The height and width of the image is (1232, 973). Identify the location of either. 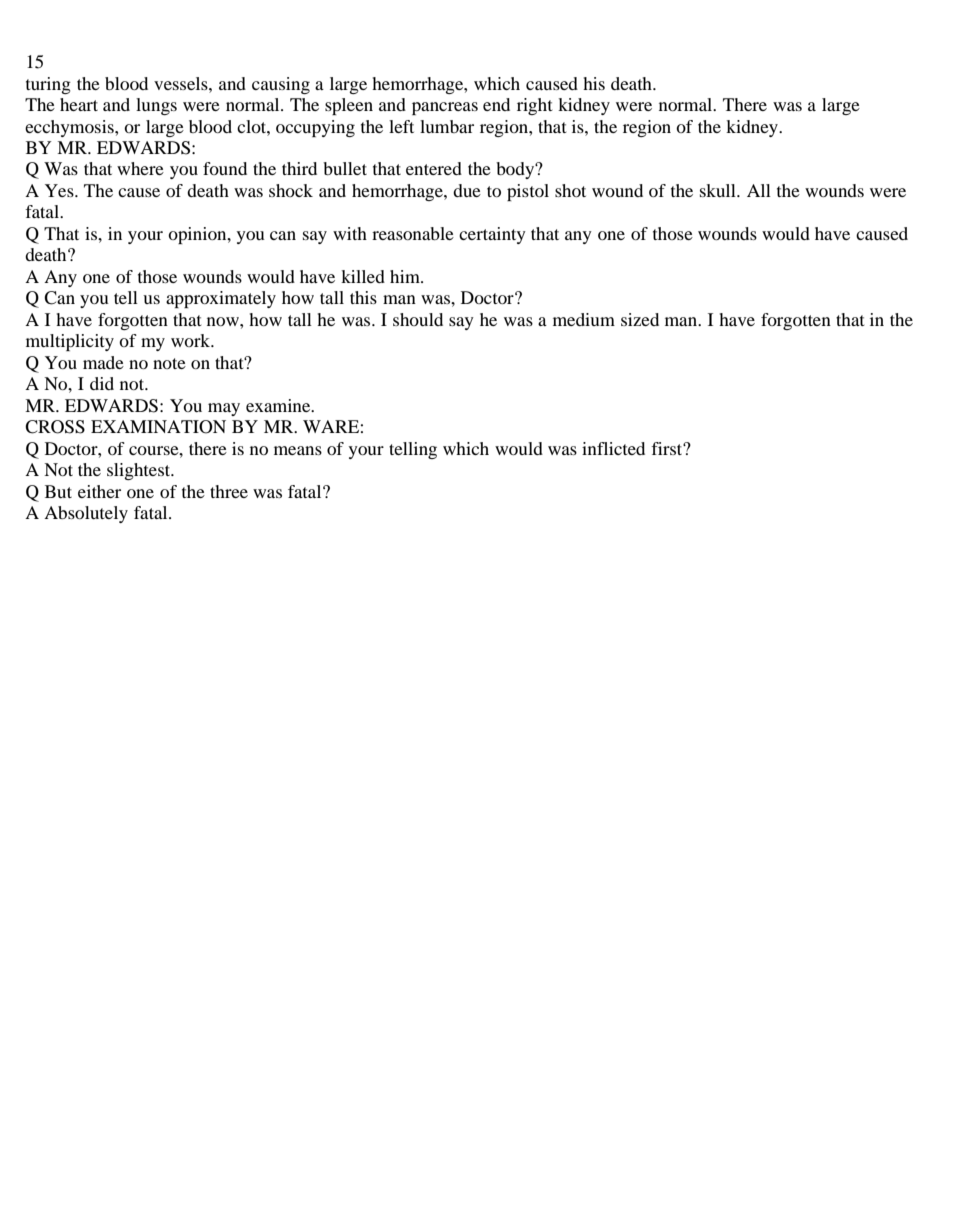
(99, 491).
